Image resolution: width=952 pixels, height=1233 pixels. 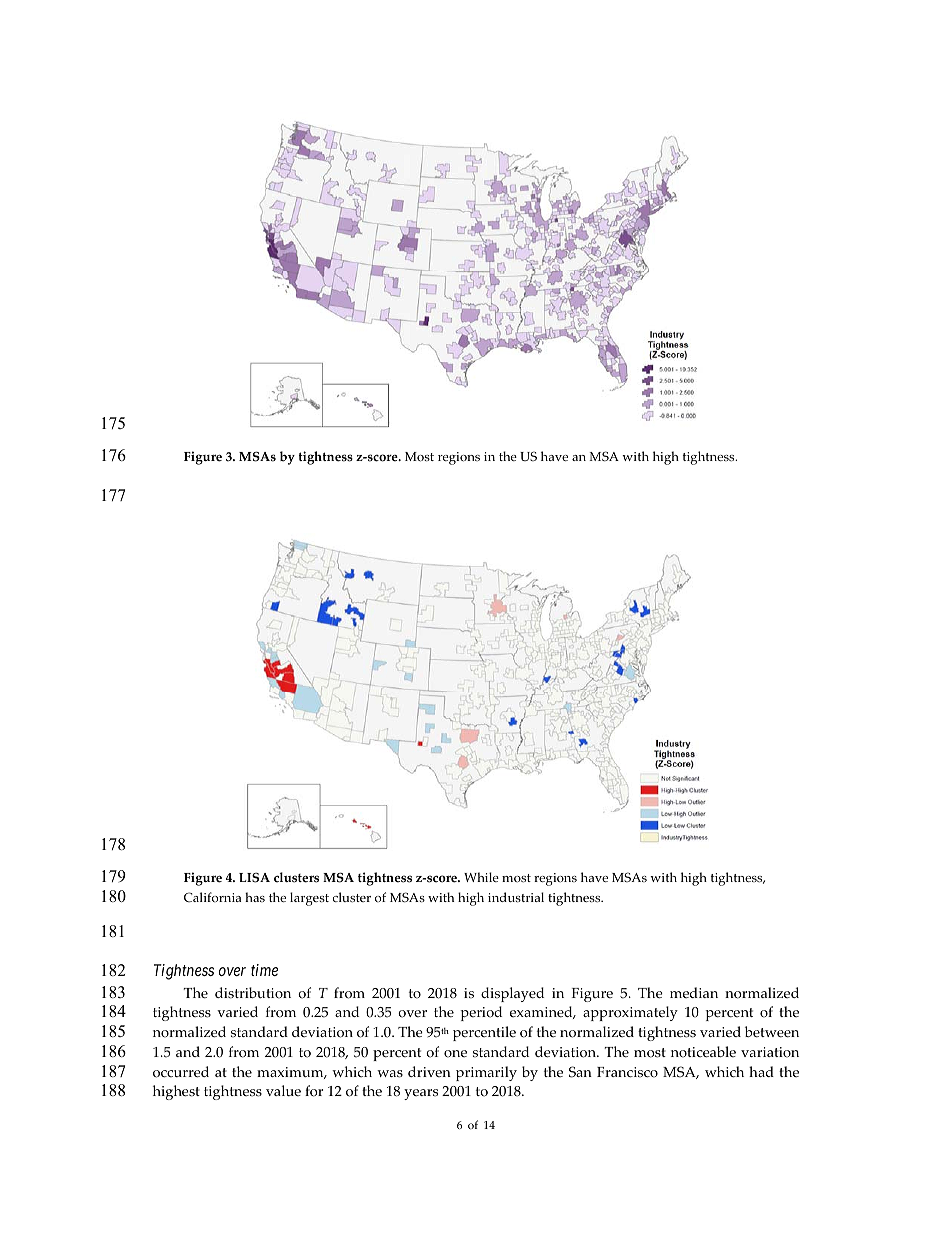 I want to click on industrial, so click(x=516, y=897).
